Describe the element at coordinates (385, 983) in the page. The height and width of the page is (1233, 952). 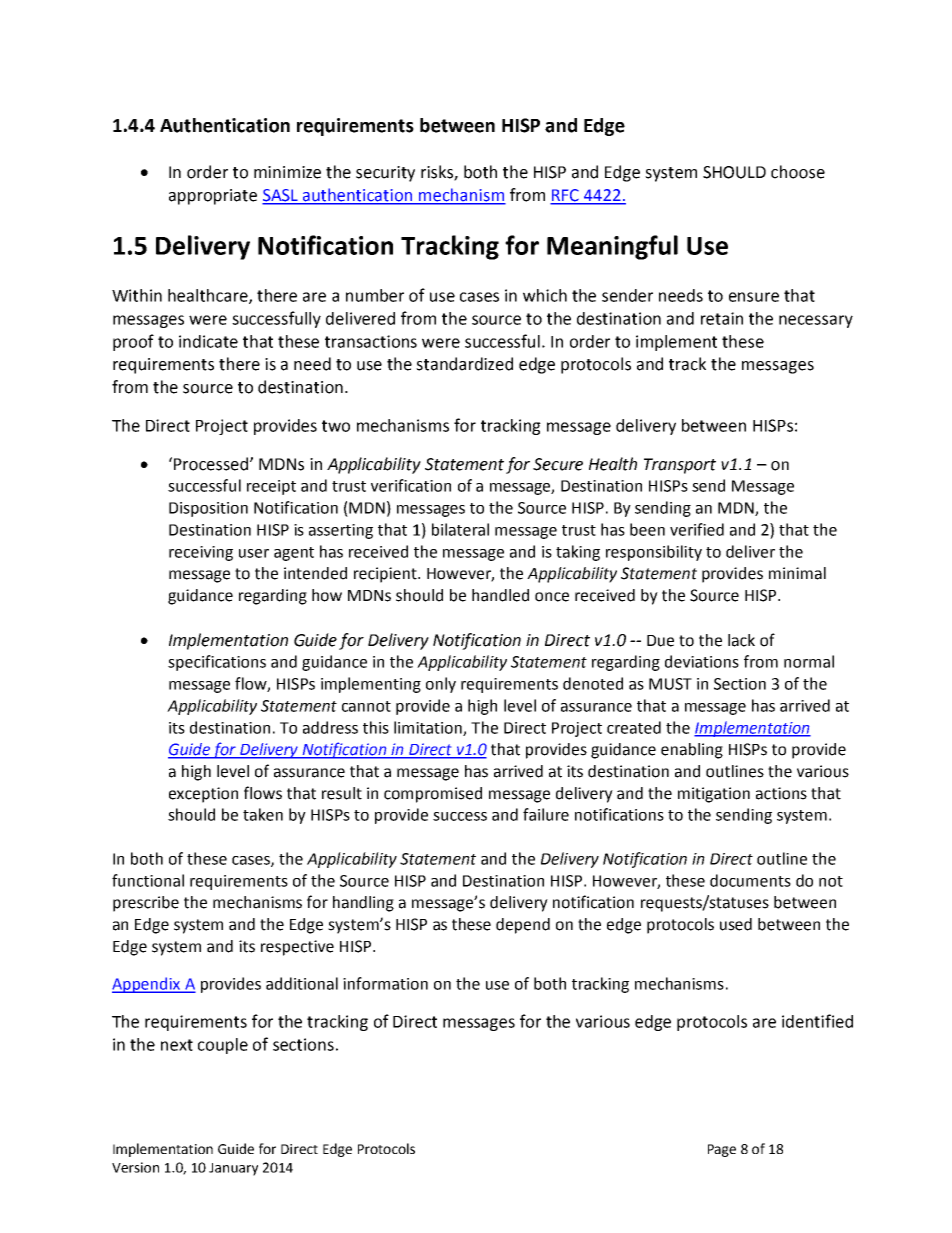
I see `information` at that location.
